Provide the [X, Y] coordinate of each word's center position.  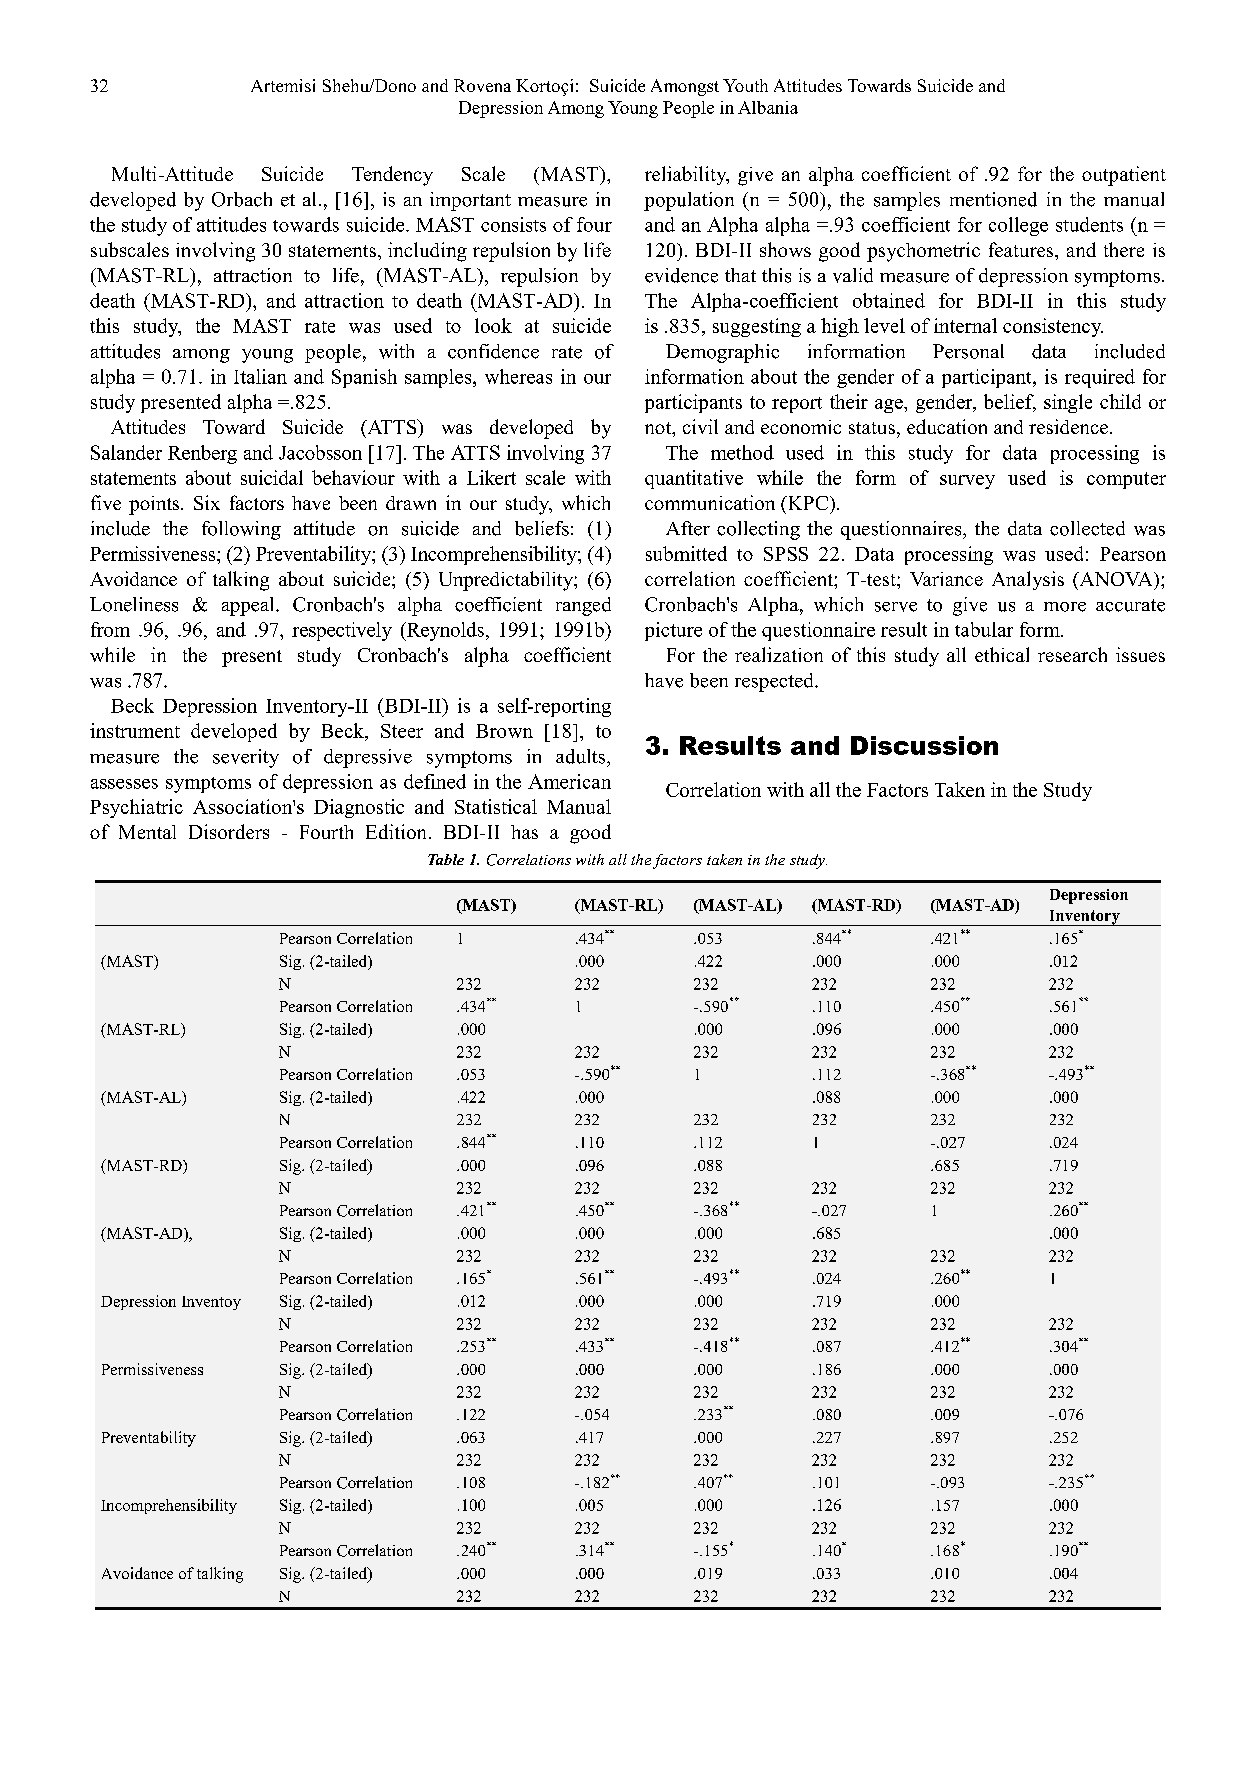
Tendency [392, 176]
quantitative [694, 479]
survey [967, 482]
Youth [745, 85]
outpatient [1124, 176]
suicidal [272, 477]
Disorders [229, 831]
